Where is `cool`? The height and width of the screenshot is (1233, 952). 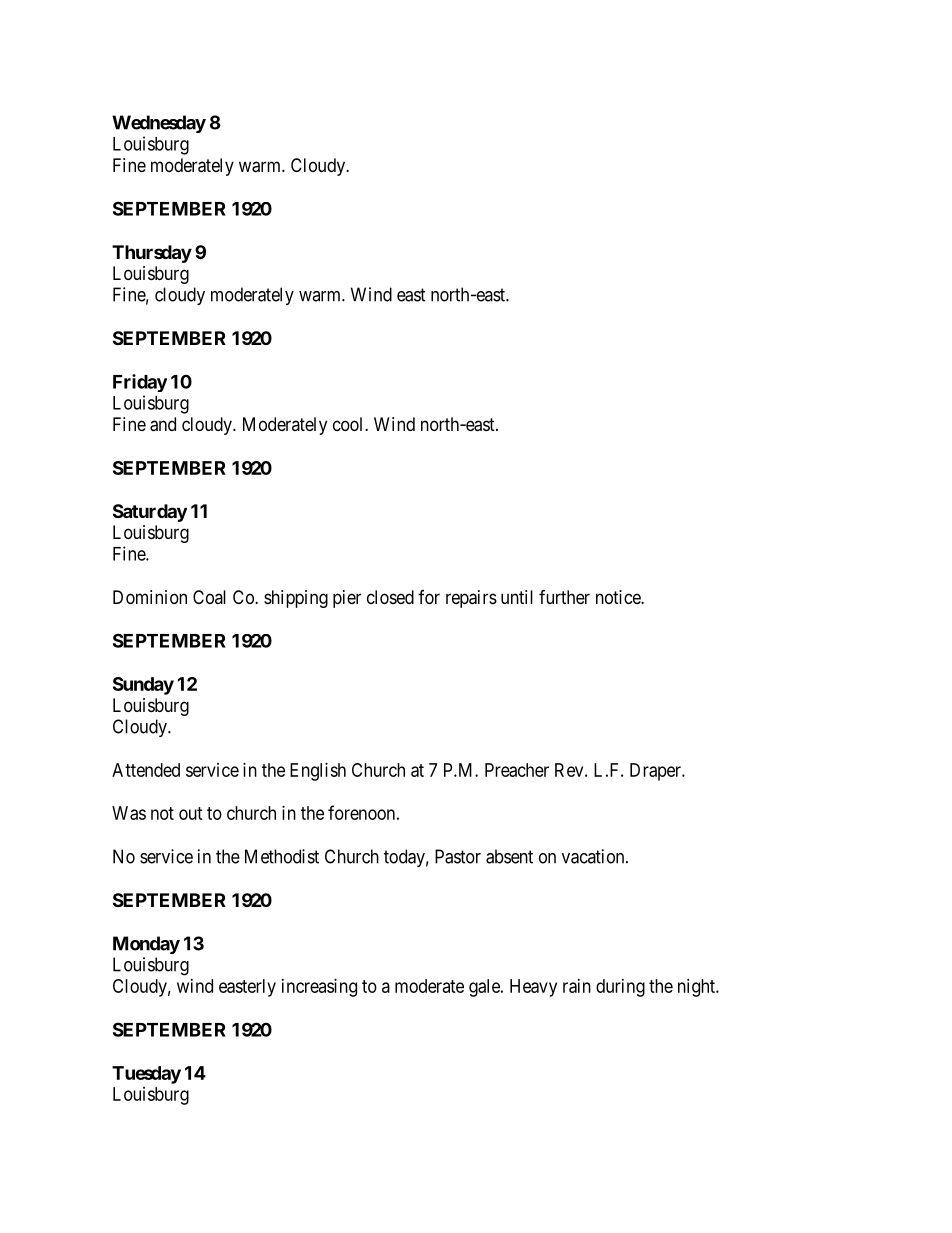 cool is located at coordinates (349, 424).
